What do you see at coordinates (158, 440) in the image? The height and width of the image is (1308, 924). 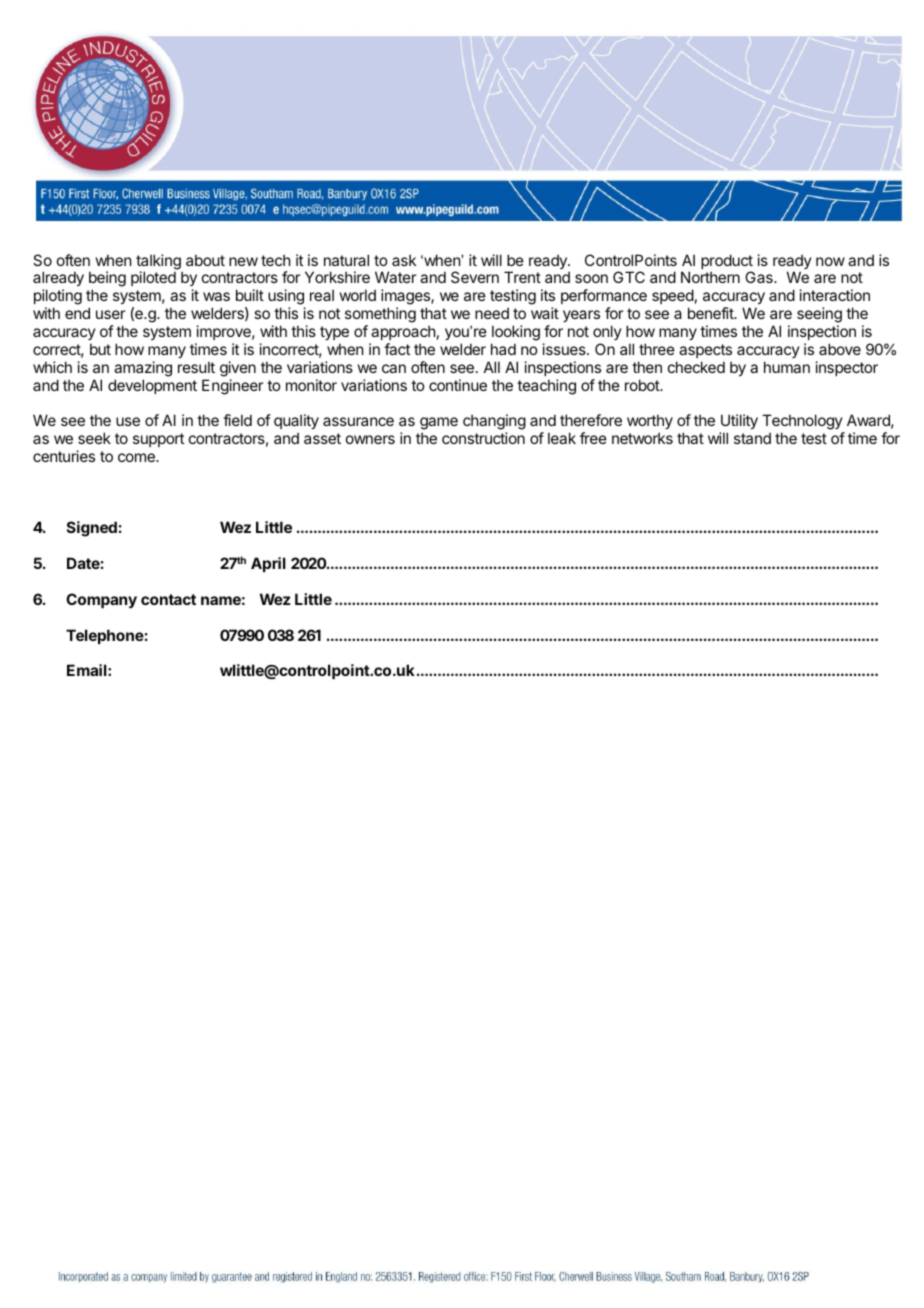 I see `support` at bounding box center [158, 440].
